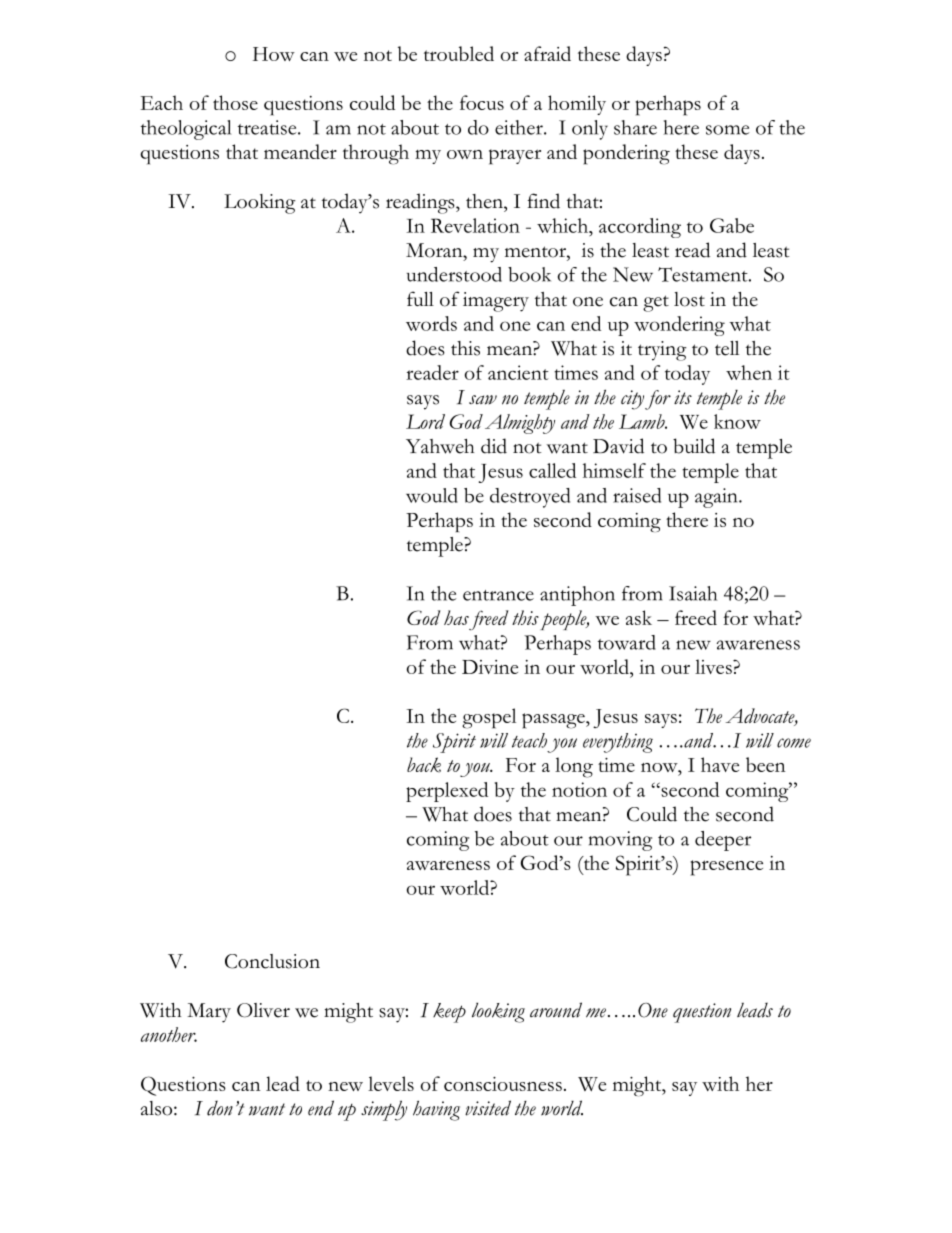 The height and width of the page is (1233, 952). I want to click on know, so click(737, 421).
